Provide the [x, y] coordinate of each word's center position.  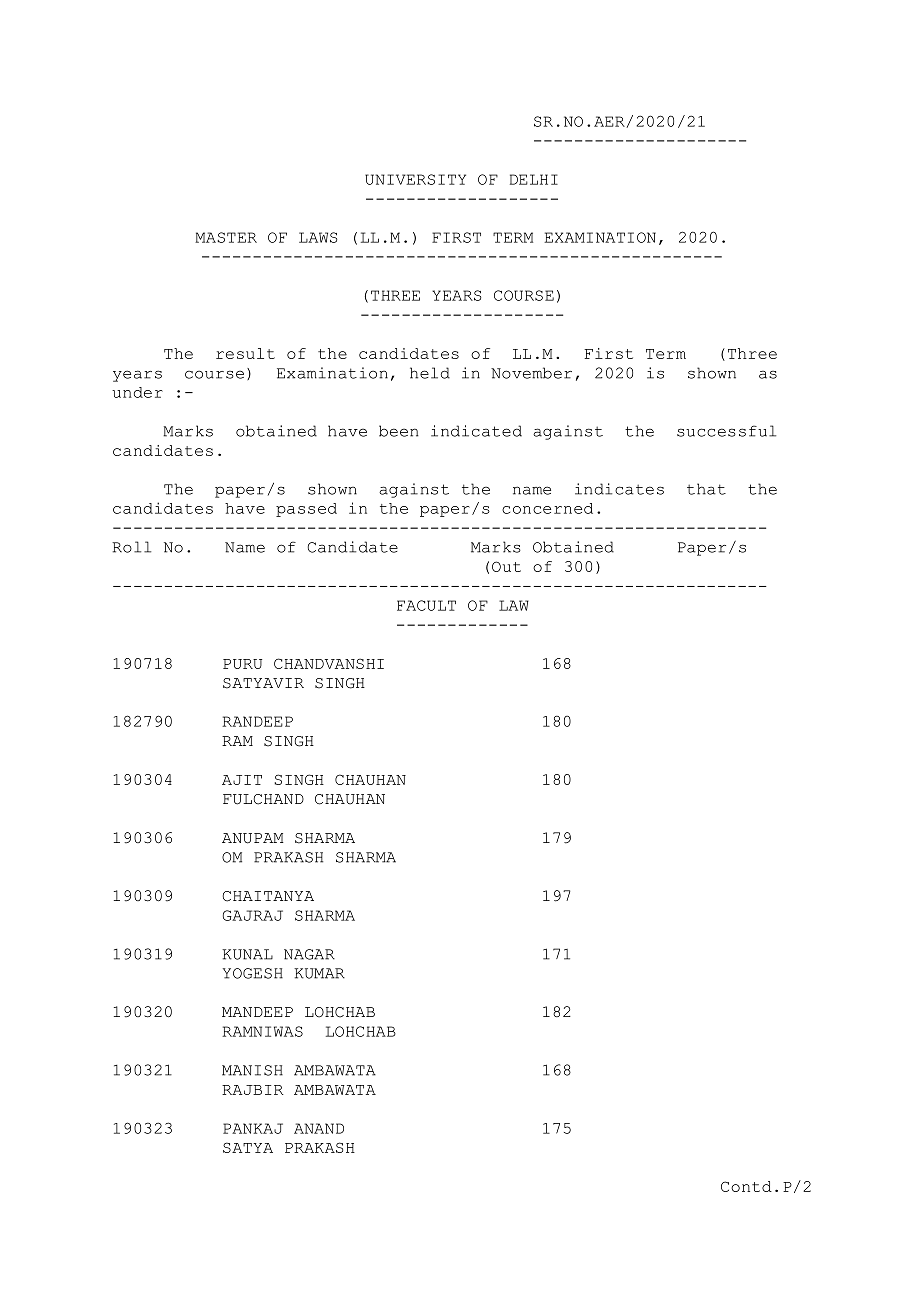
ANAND [319, 1128]
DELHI [534, 179]
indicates [619, 489]
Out [506, 566]
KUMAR [319, 973]
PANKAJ [253, 1128]
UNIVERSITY [415, 179]
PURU [242, 664]
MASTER [226, 237]
